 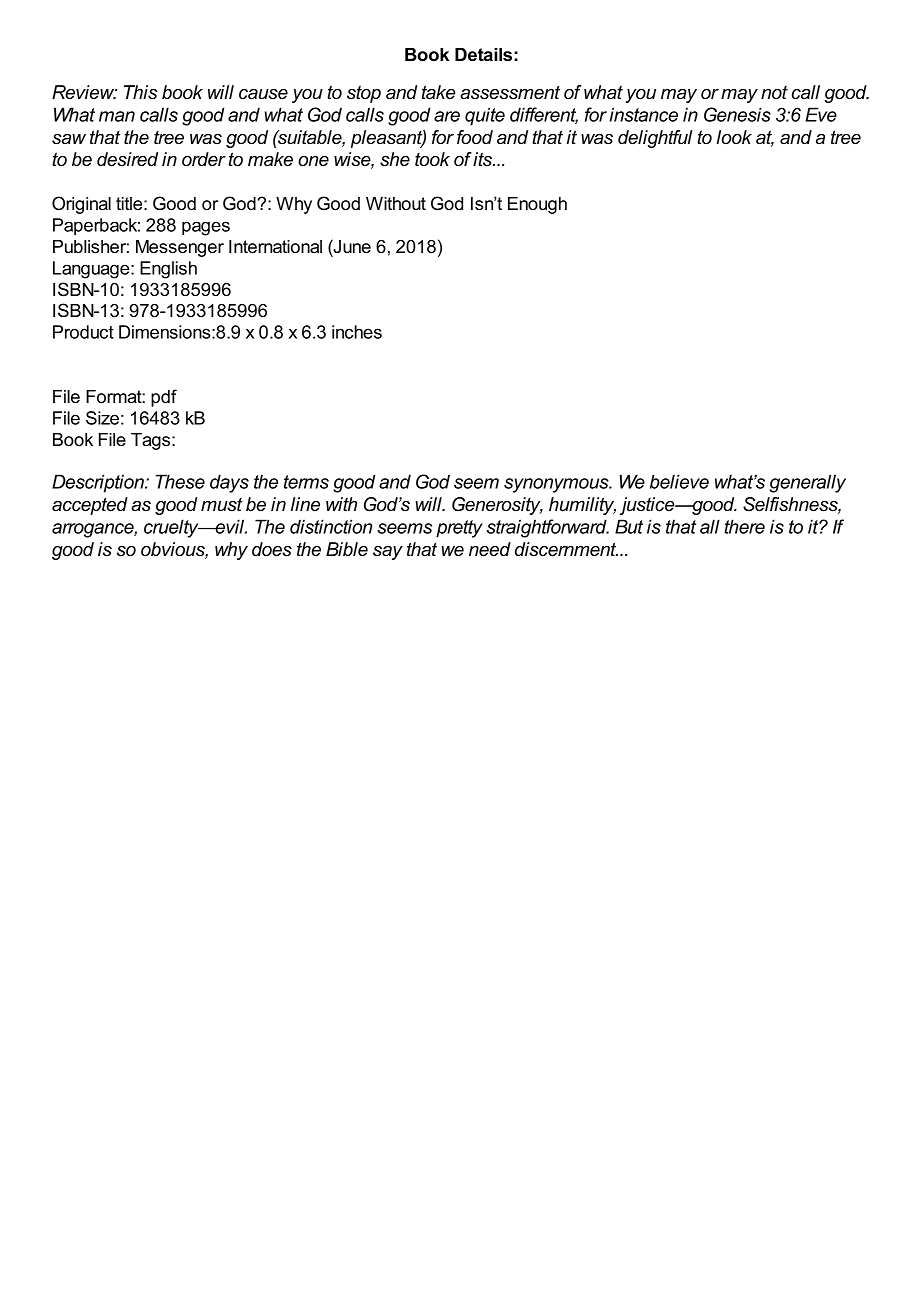 I want to click on there, so click(x=744, y=526).
